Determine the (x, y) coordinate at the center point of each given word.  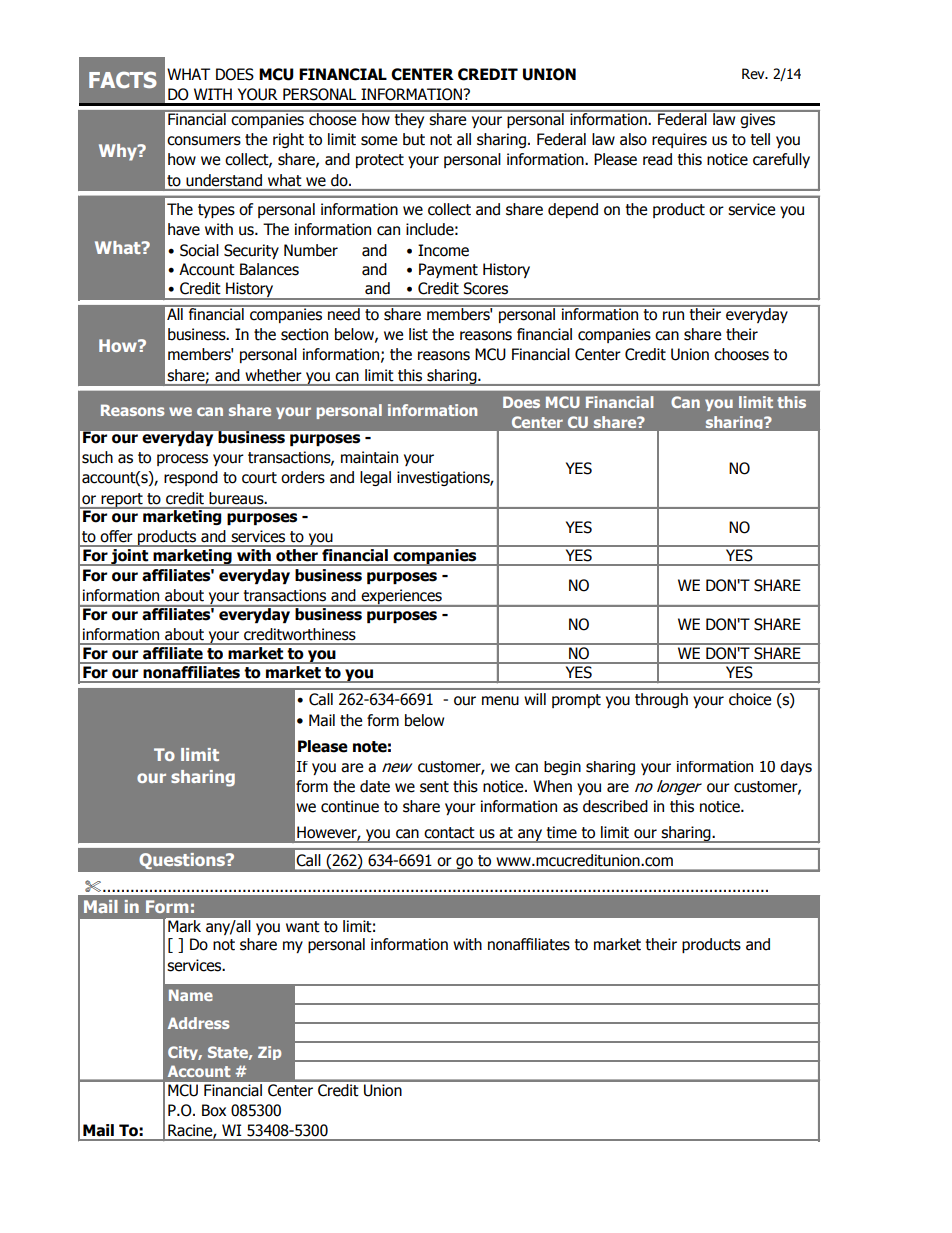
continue (350, 806)
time (561, 832)
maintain (369, 457)
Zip (269, 1053)
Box (214, 1110)
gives (758, 119)
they (410, 119)
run (673, 316)
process (182, 460)
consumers (204, 141)
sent (434, 787)
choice (750, 699)
